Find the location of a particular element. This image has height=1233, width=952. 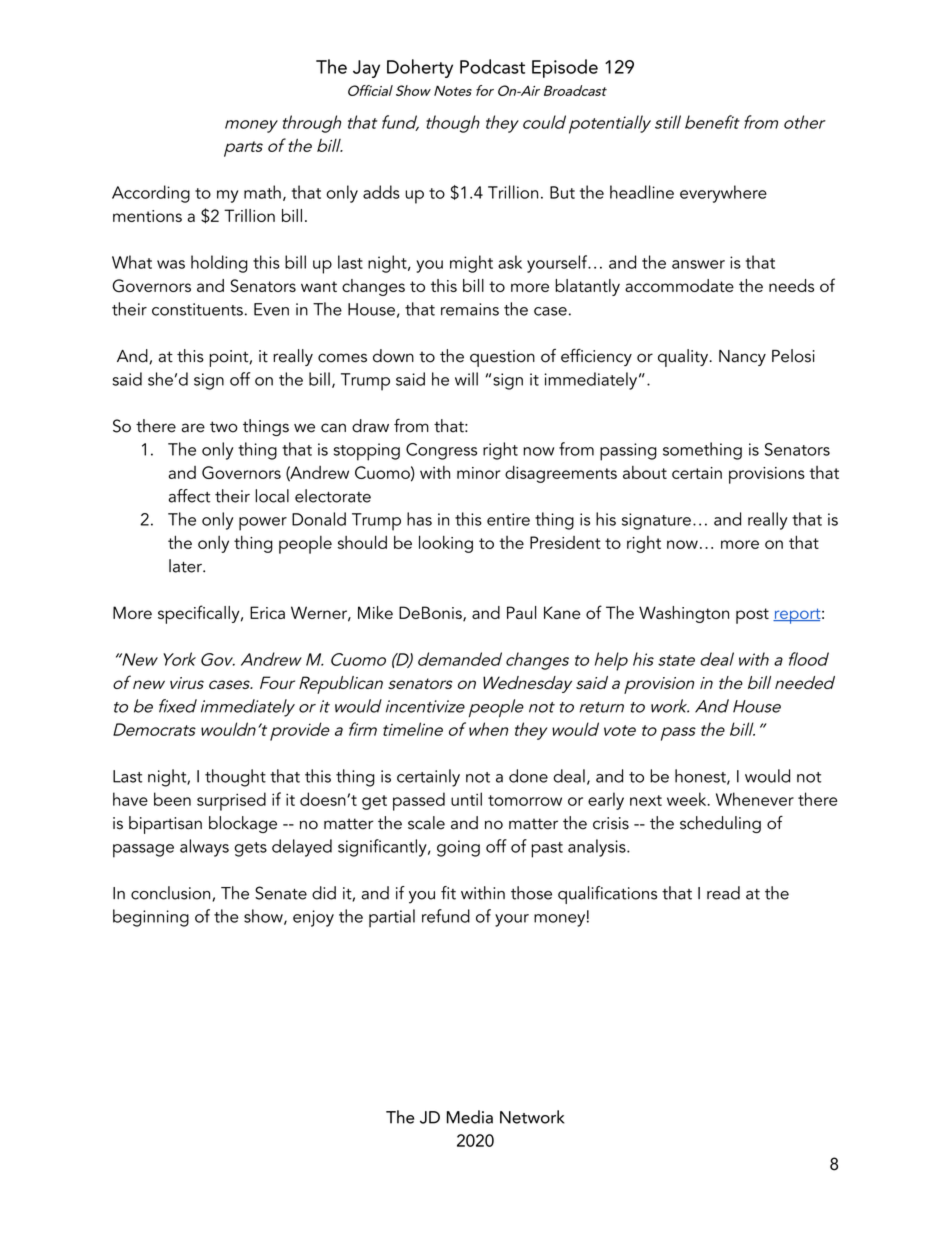

Erica is located at coordinates (267, 612).
